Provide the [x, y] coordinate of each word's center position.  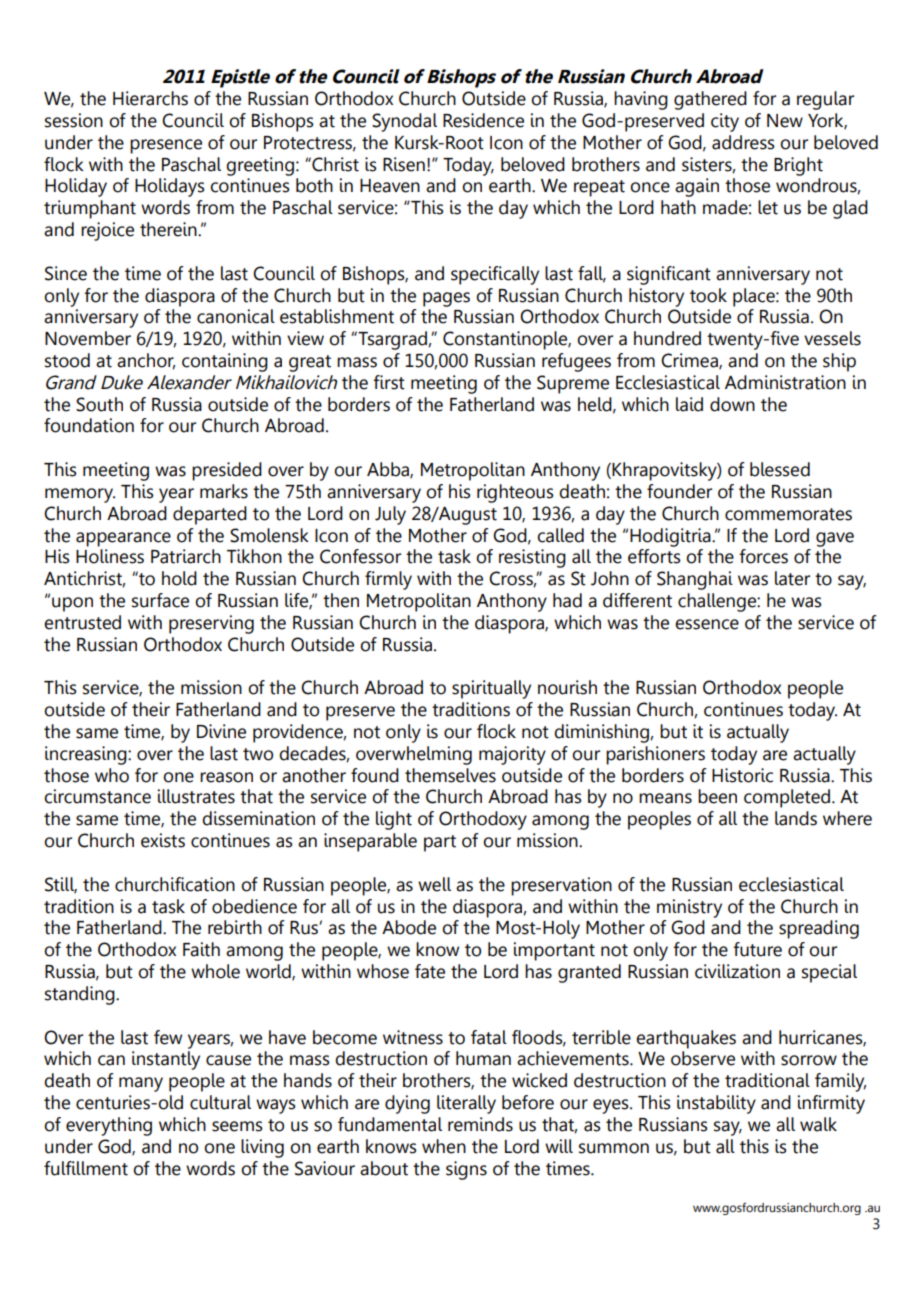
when [444, 1146]
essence [707, 624]
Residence [483, 120]
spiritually [491, 689]
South [99, 404]
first [389, 382]
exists [163, 840]
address [743, 142]
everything [109, 1126]
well [434, 884]
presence [166, 146]
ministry [689, 908]
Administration [785, 382]
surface [160, 600]
